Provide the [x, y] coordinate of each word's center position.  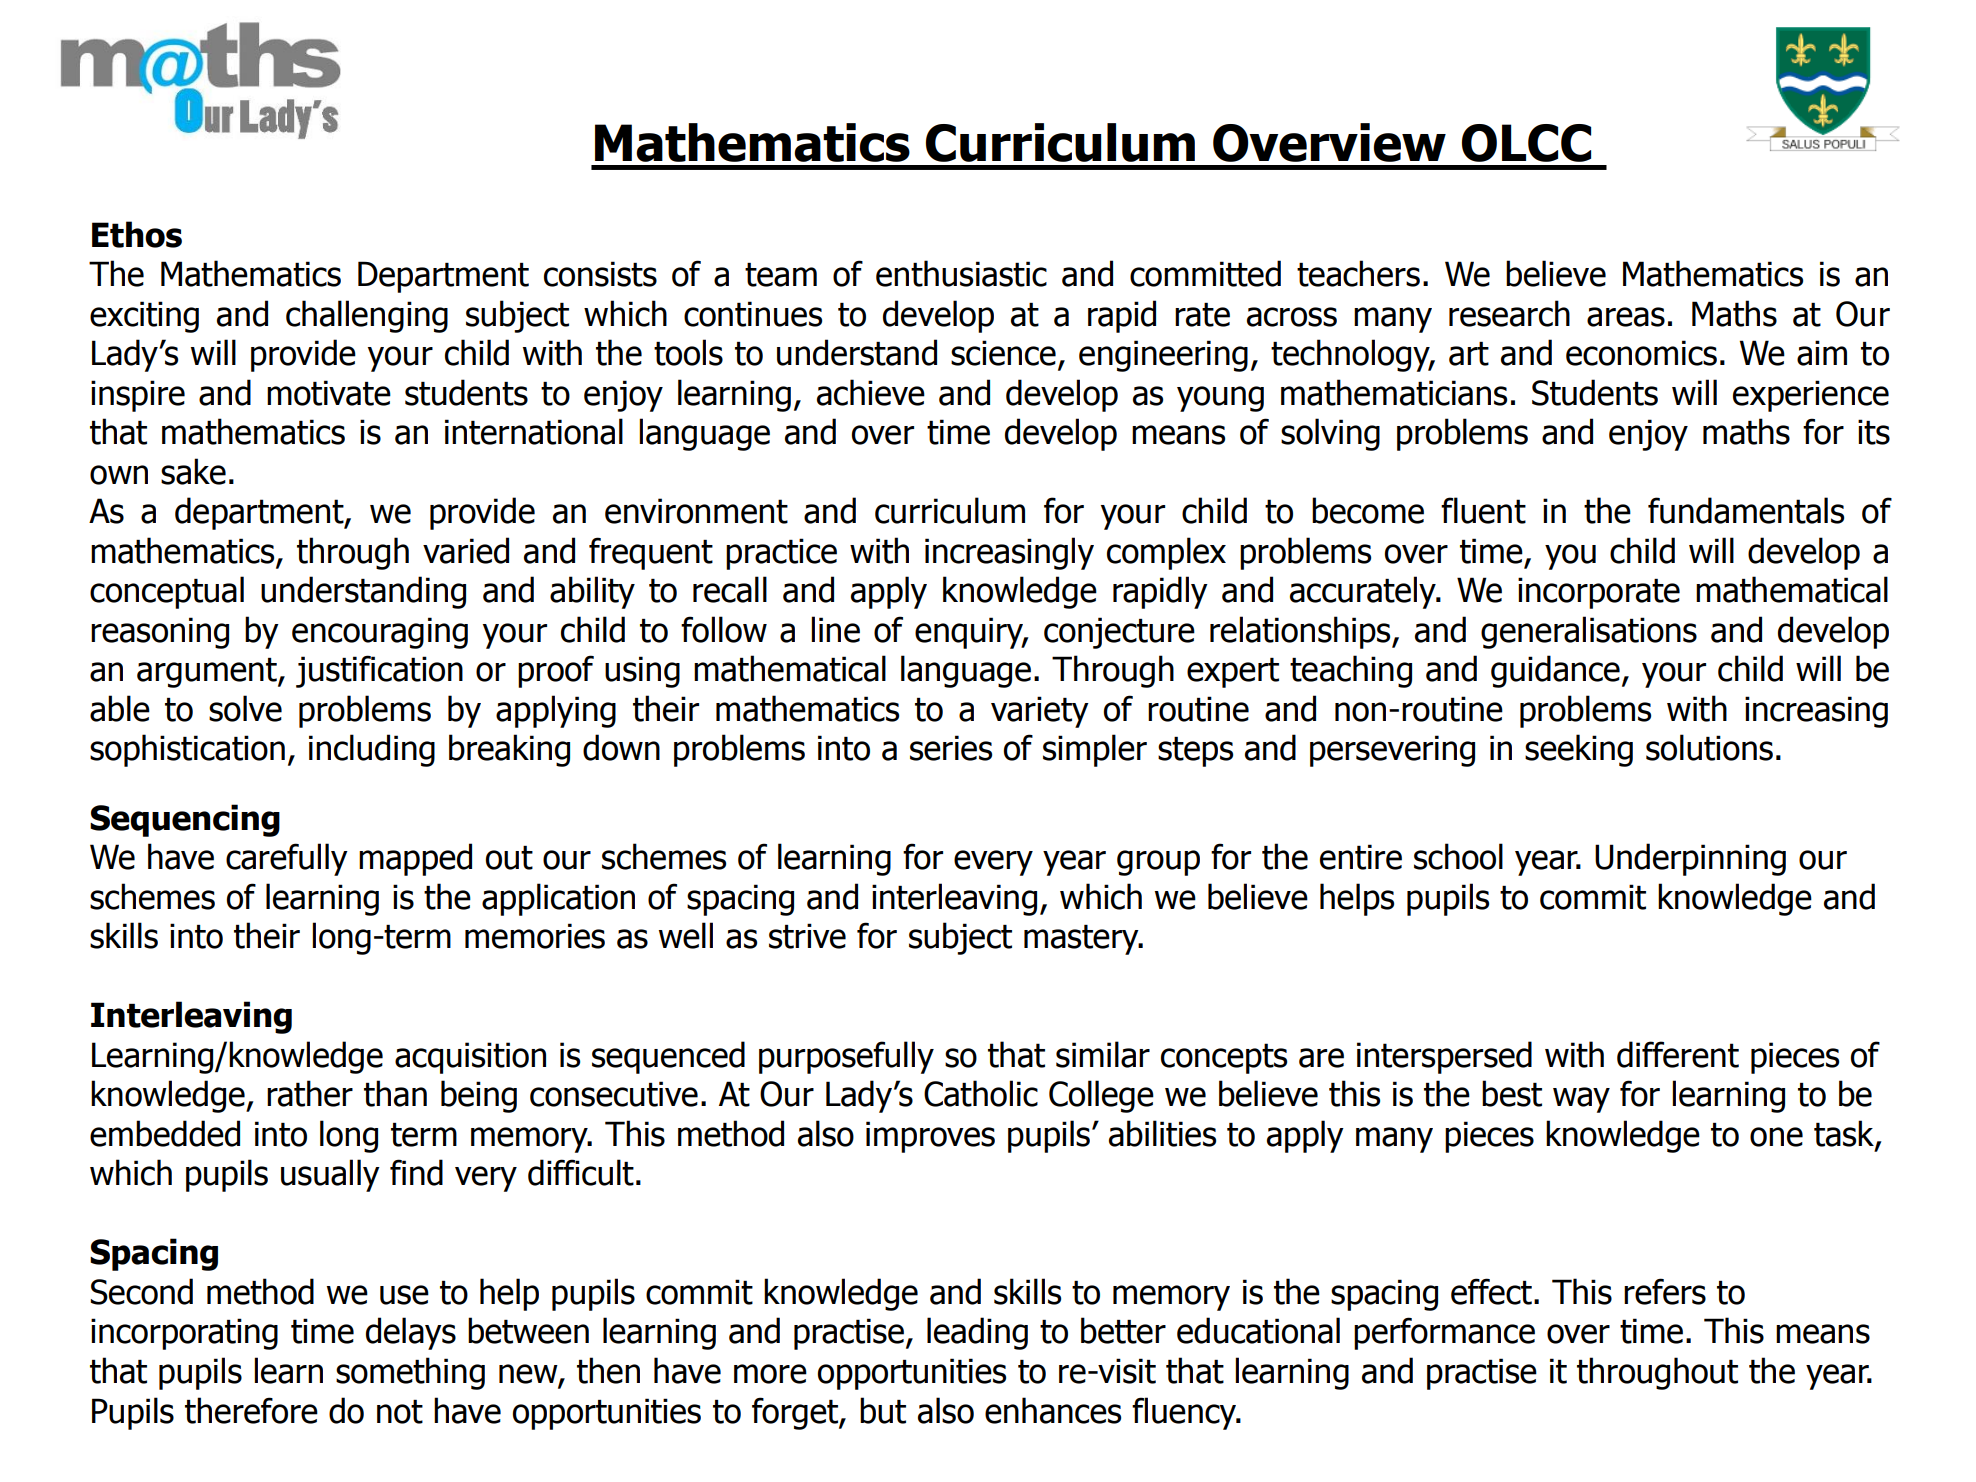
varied [466, 550]
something [410, 1373]
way [1581, 1100]
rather [310, 1093]
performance [1444, 1333]
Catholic [981, 1093]
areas [1626, 317]
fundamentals [1746, 510]
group [1158, 863]
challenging [367, 316]
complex [1166, 553]
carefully [287, 859]
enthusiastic [961, 273]
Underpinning [1690, 859]
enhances [1053, 1410]
